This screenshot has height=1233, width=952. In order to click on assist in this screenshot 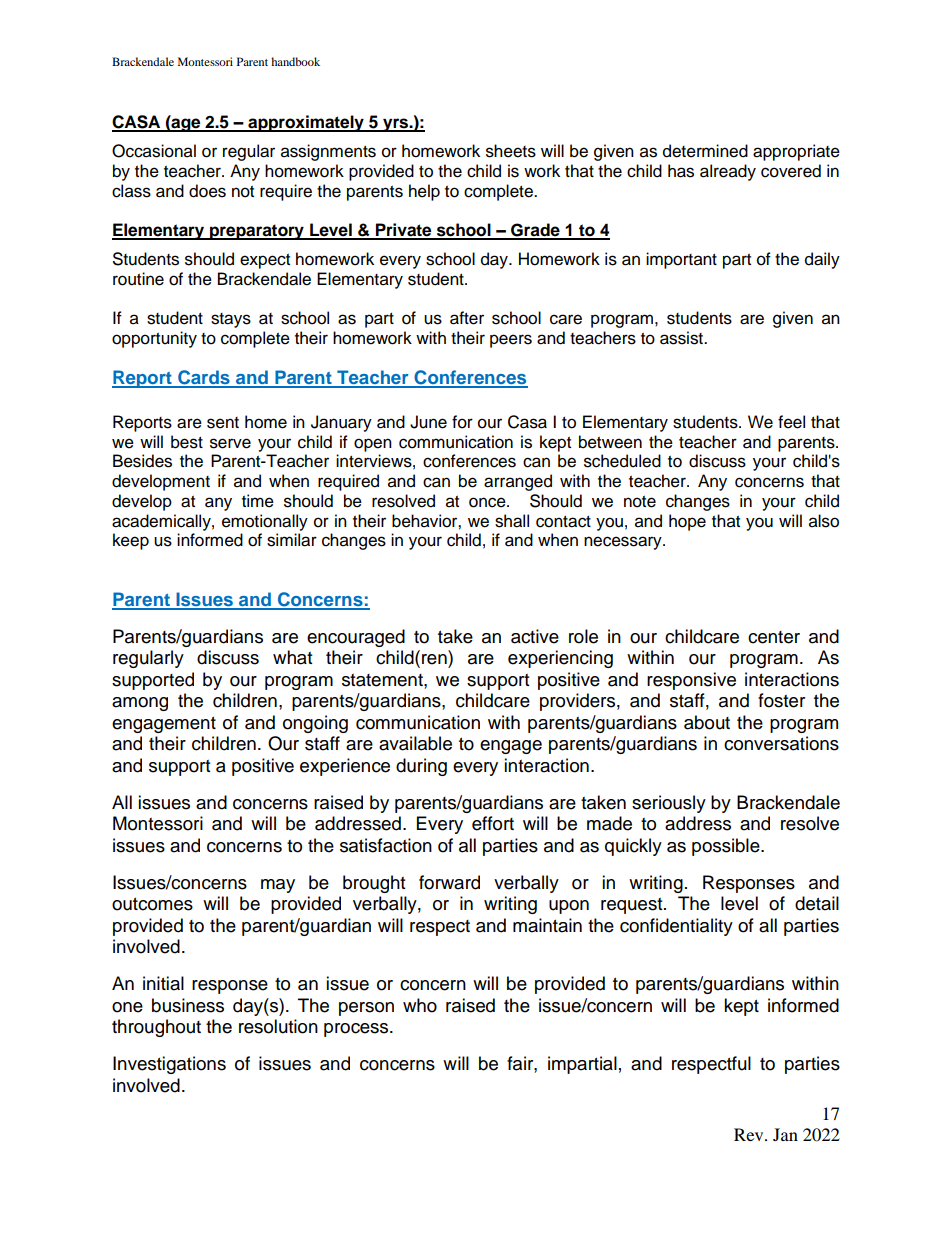, I will do `click(682, 338)`.
